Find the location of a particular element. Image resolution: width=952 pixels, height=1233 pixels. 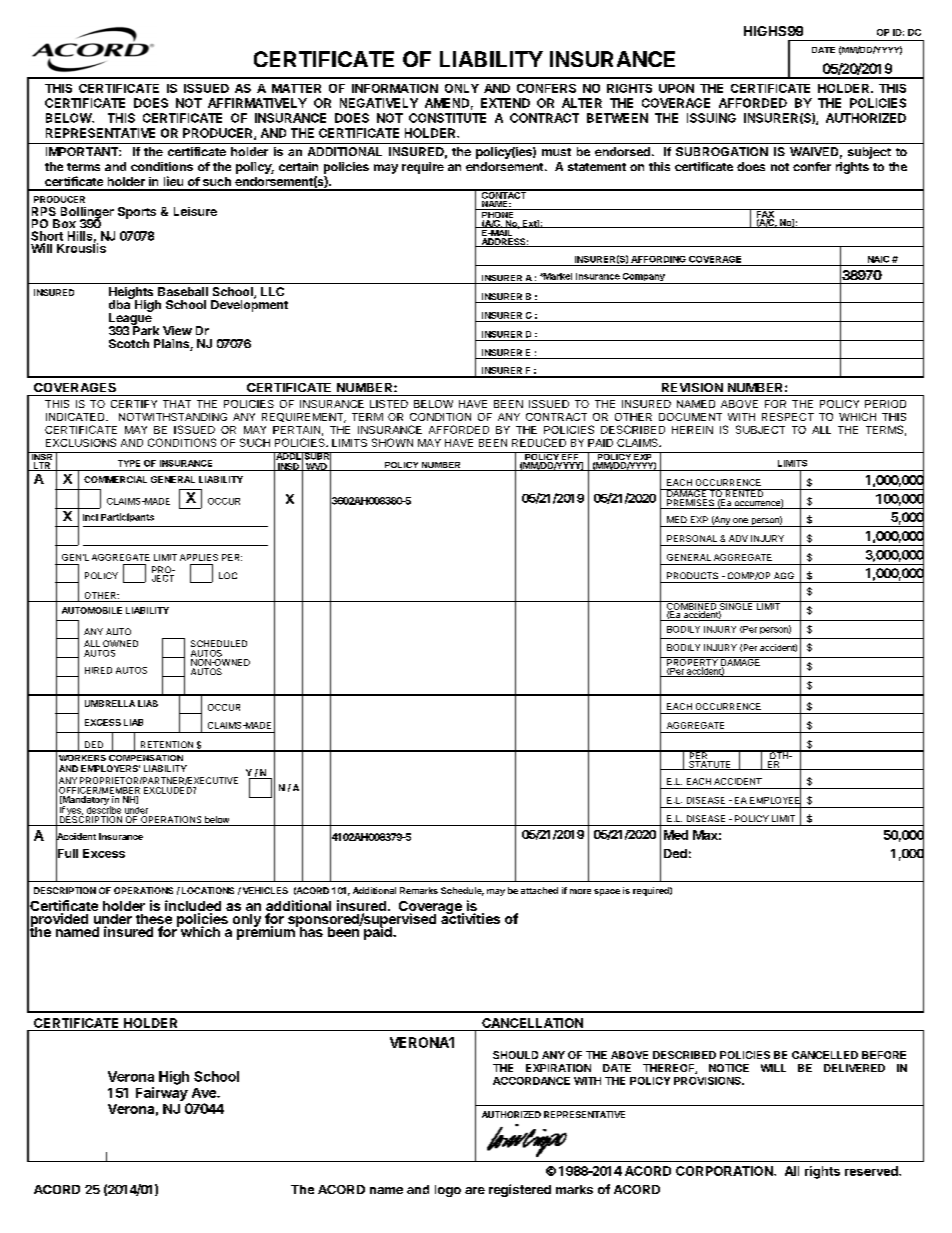

logo is located at coordinates (448, 1191).
